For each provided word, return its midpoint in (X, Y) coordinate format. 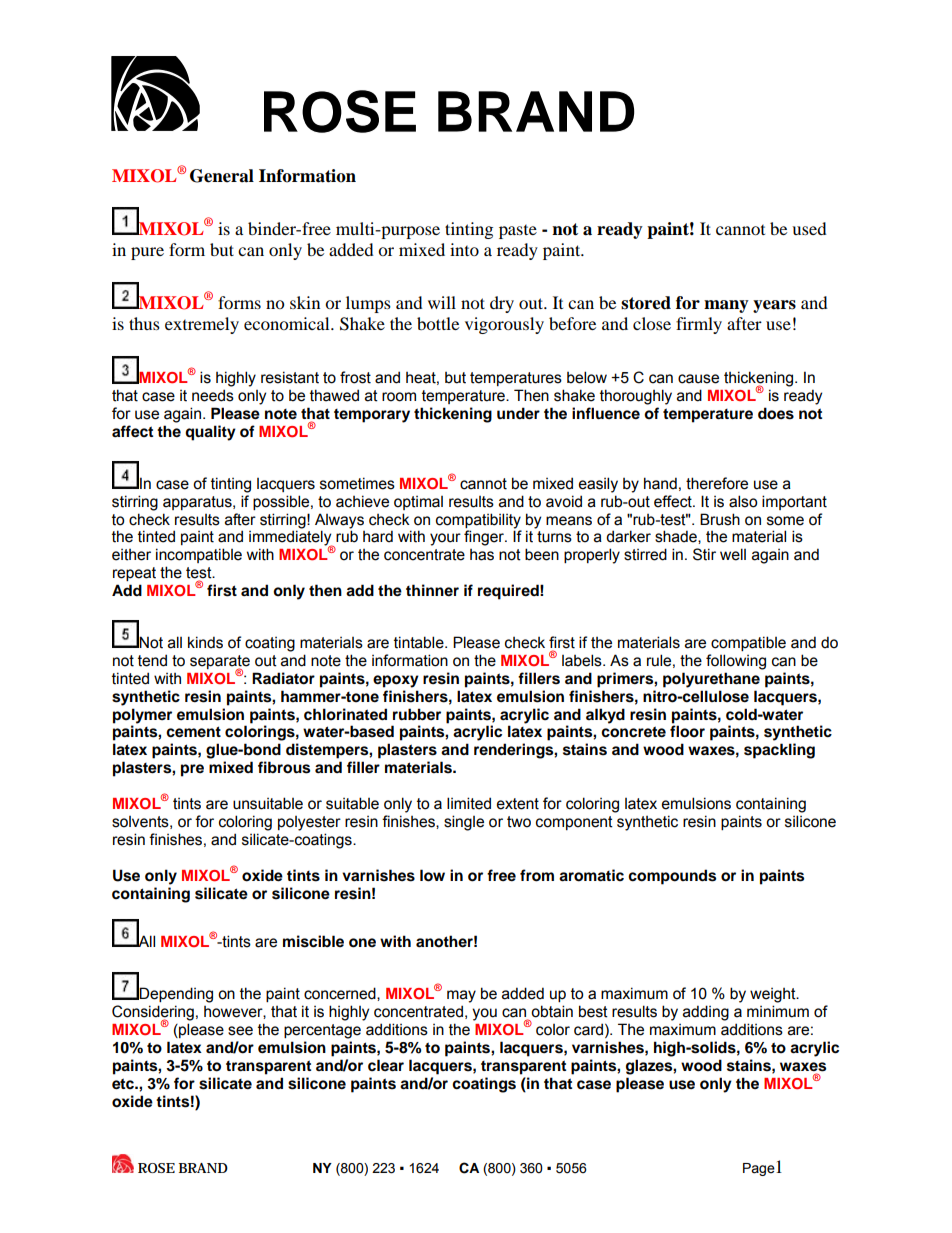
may (461, 996)
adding (706, 1013)
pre (192, 770)
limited (469, 803)
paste (518, 232)
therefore (717, 483)
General (222, 176)
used (809, 228)
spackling (779, 751)
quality (210, 433)
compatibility (478, 521)
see (240, 1031)
